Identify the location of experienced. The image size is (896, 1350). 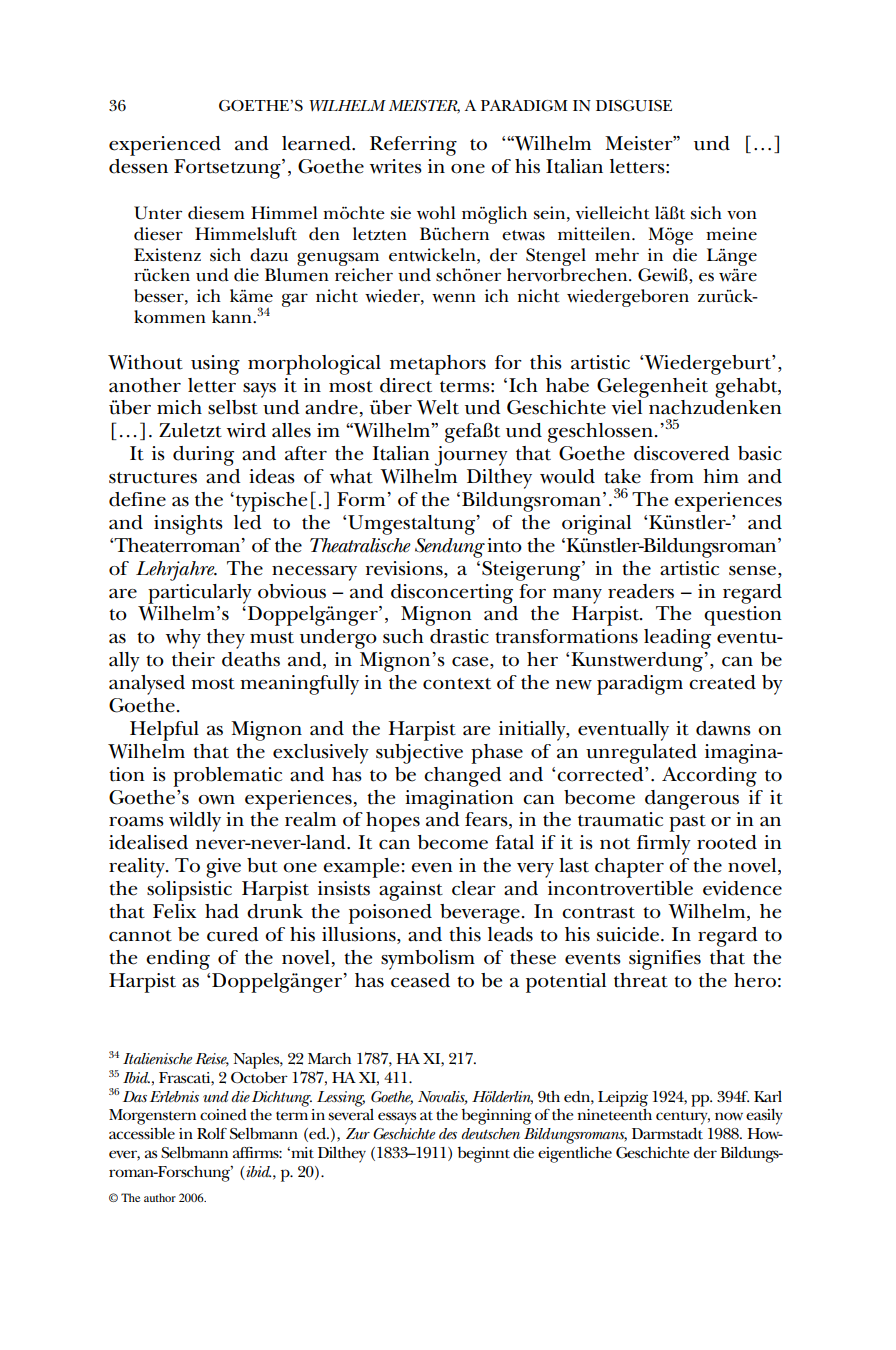
(165, 146).
